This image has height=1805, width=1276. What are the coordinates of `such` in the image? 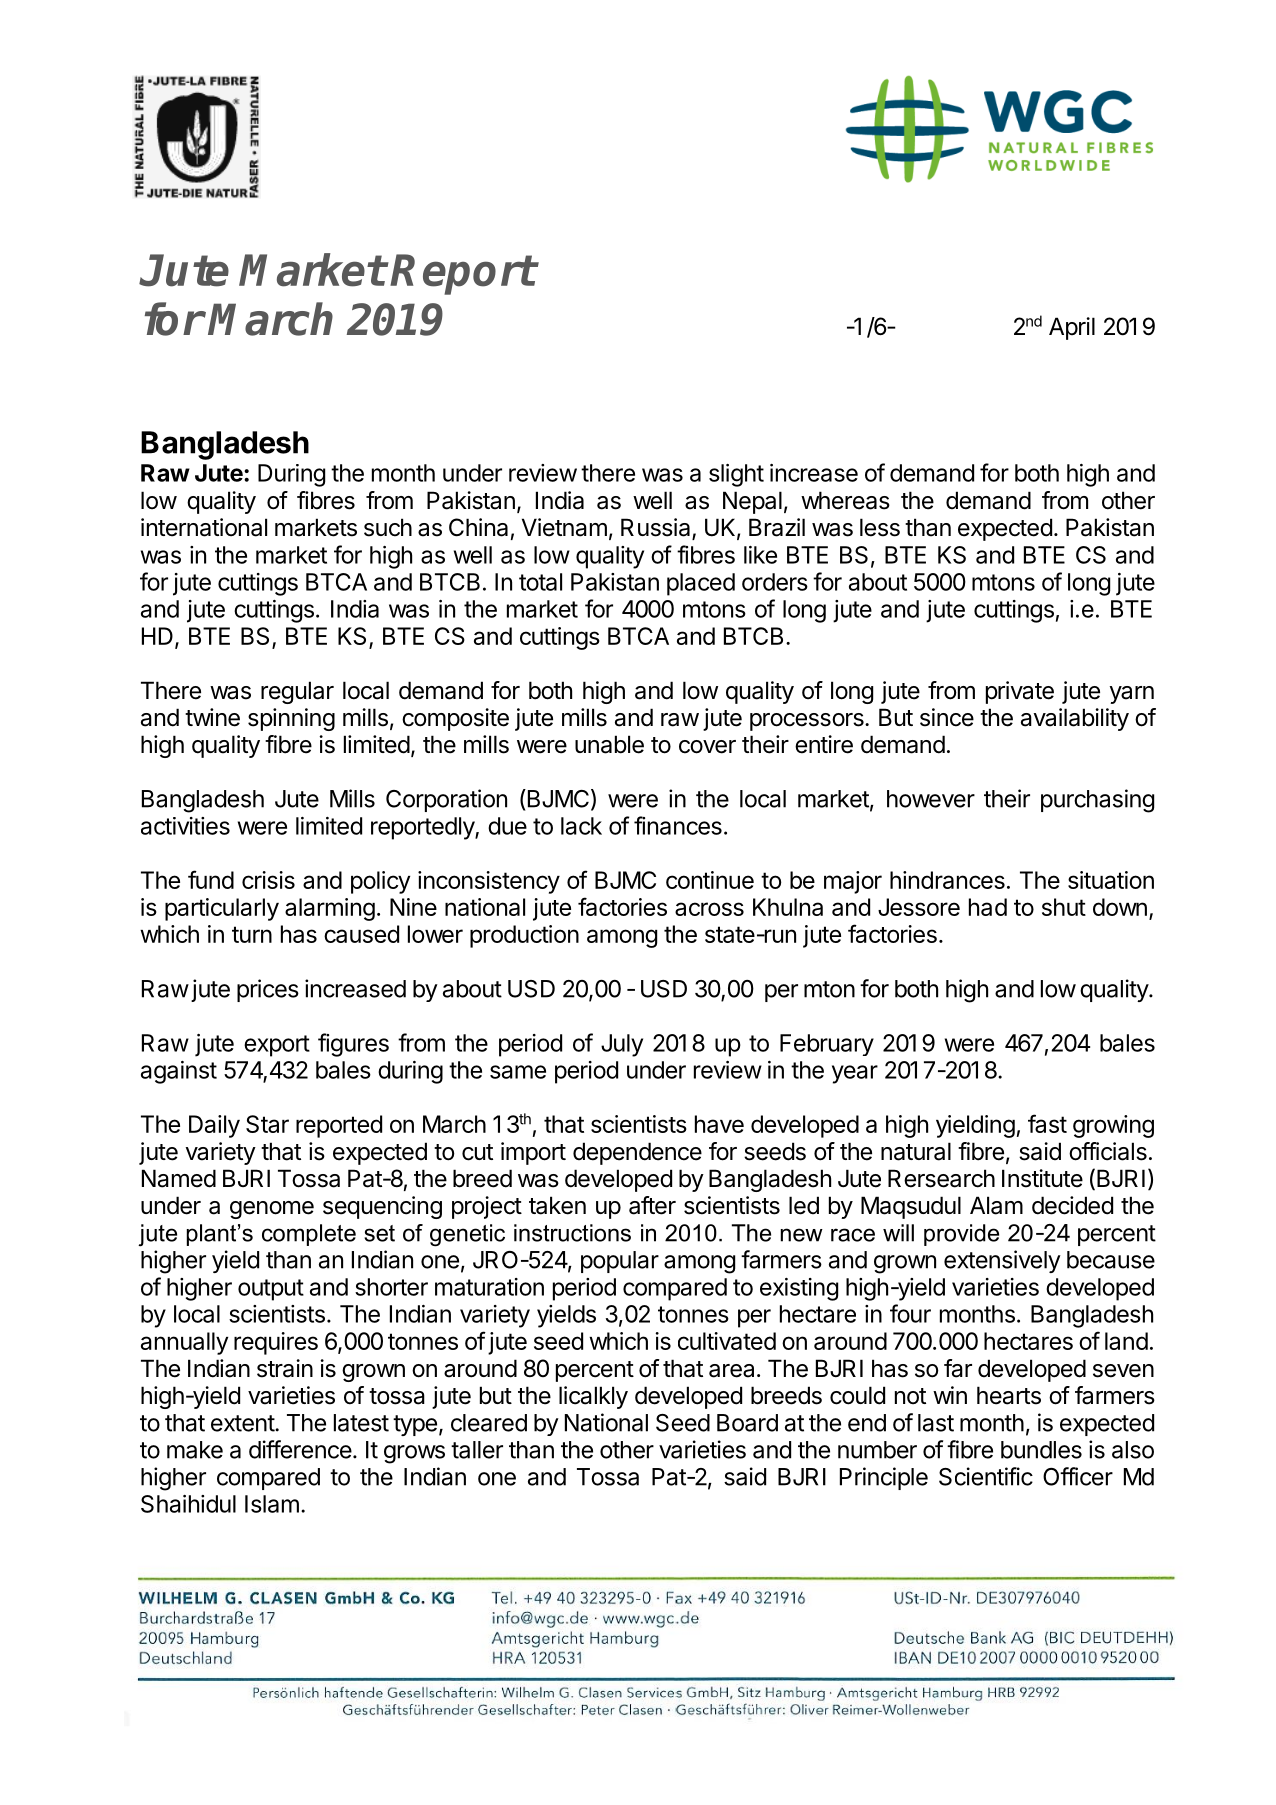 It's located at (388, 527).
